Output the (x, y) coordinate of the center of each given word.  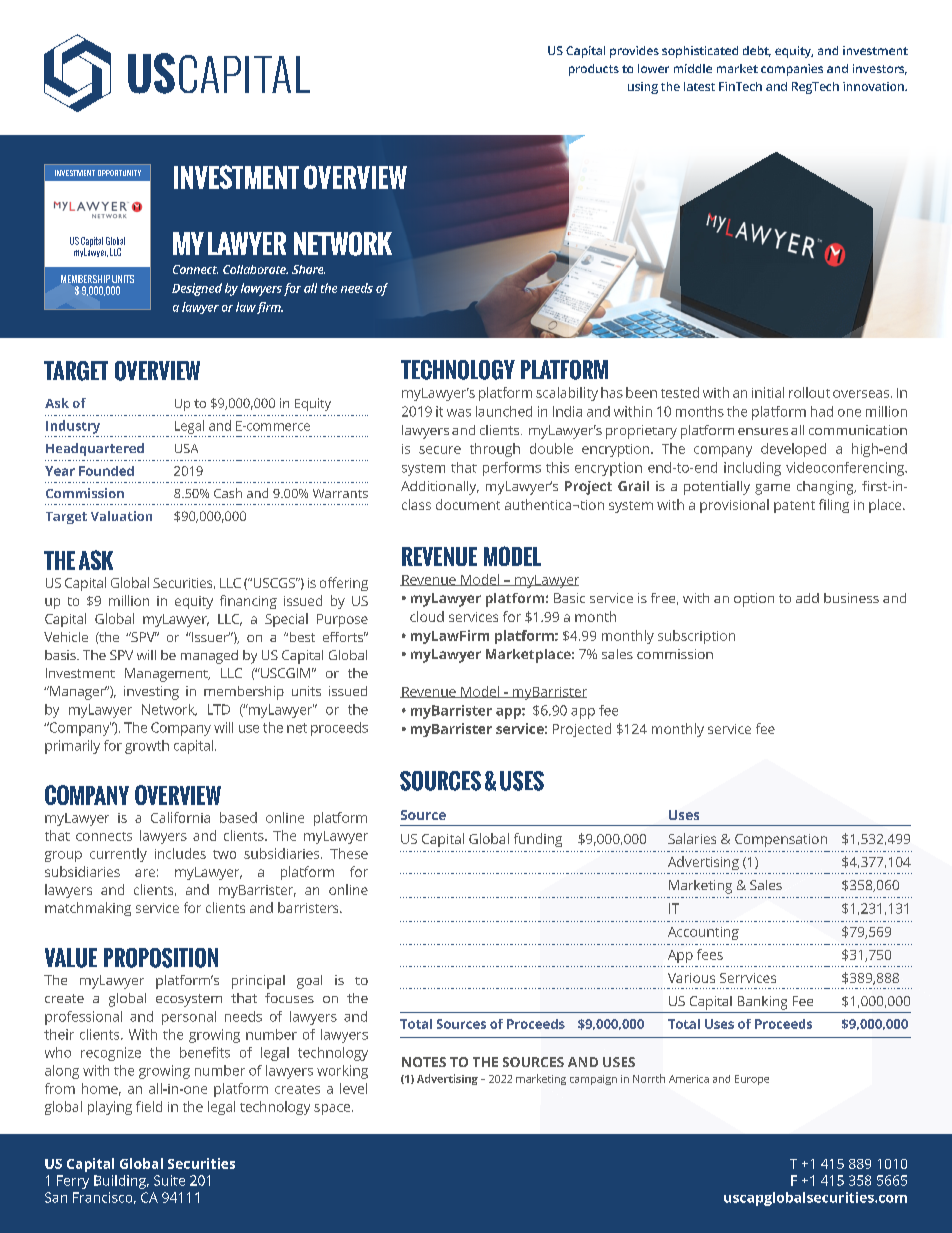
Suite (169, 1180)
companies (792, 70)
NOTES (424, 1062)
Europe (752, 1080)
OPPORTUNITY (119, 173)
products (594, 70)
